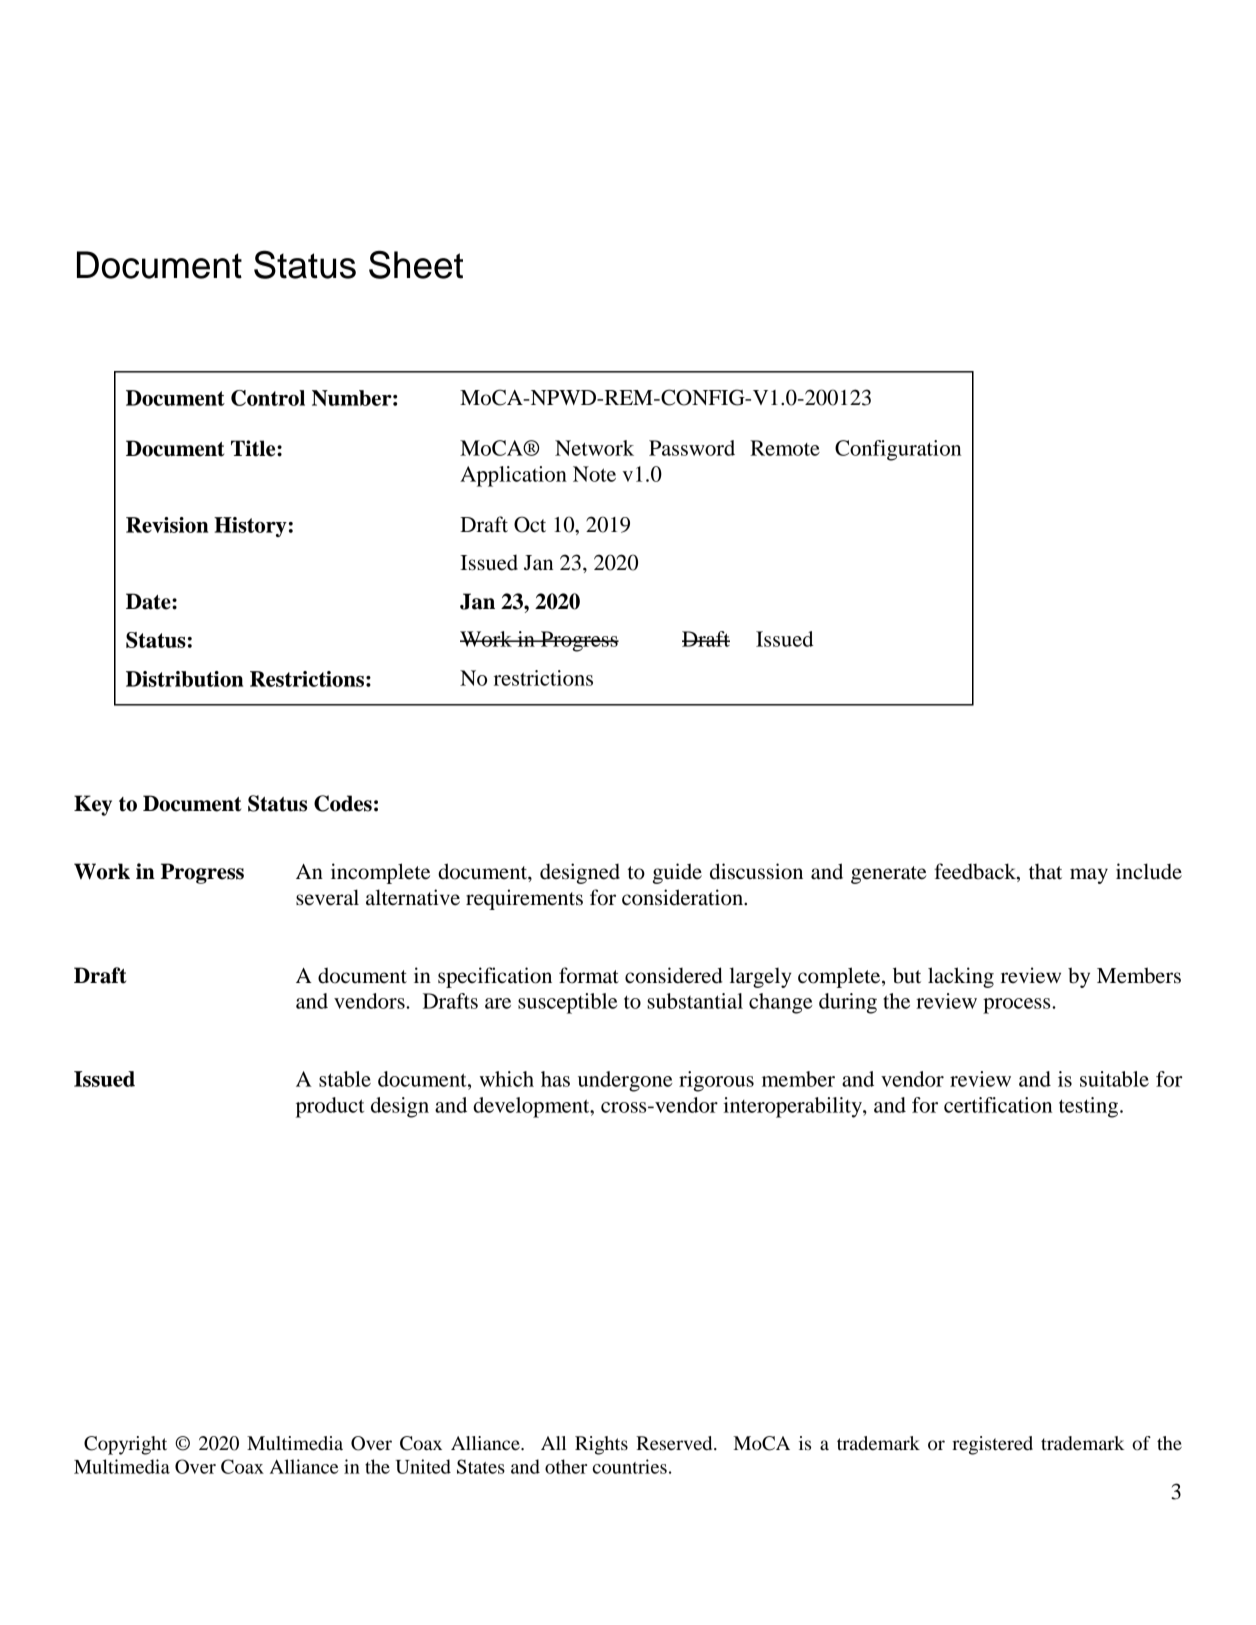  What do you see at coordinates (692, 448) in the image?
I see `Password` at bounding box center [692, 448].
